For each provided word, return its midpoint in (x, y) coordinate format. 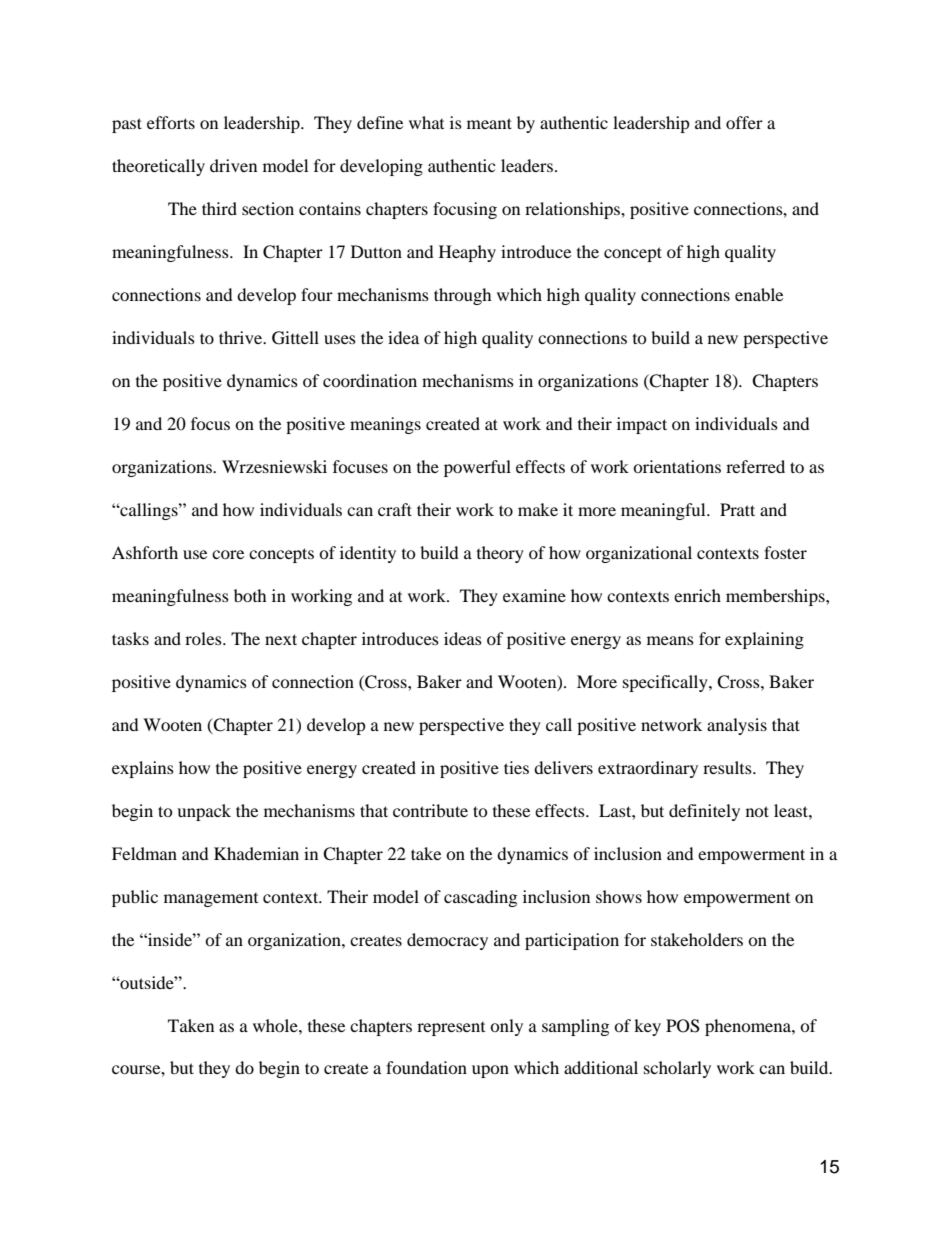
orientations (677, 466)
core (228, 554)
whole (276, 1025)
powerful (477, 468)
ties (516, 767)
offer (744, 122)
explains (143, 769)
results (728, 767)
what (426, 122)
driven (233, 165)
